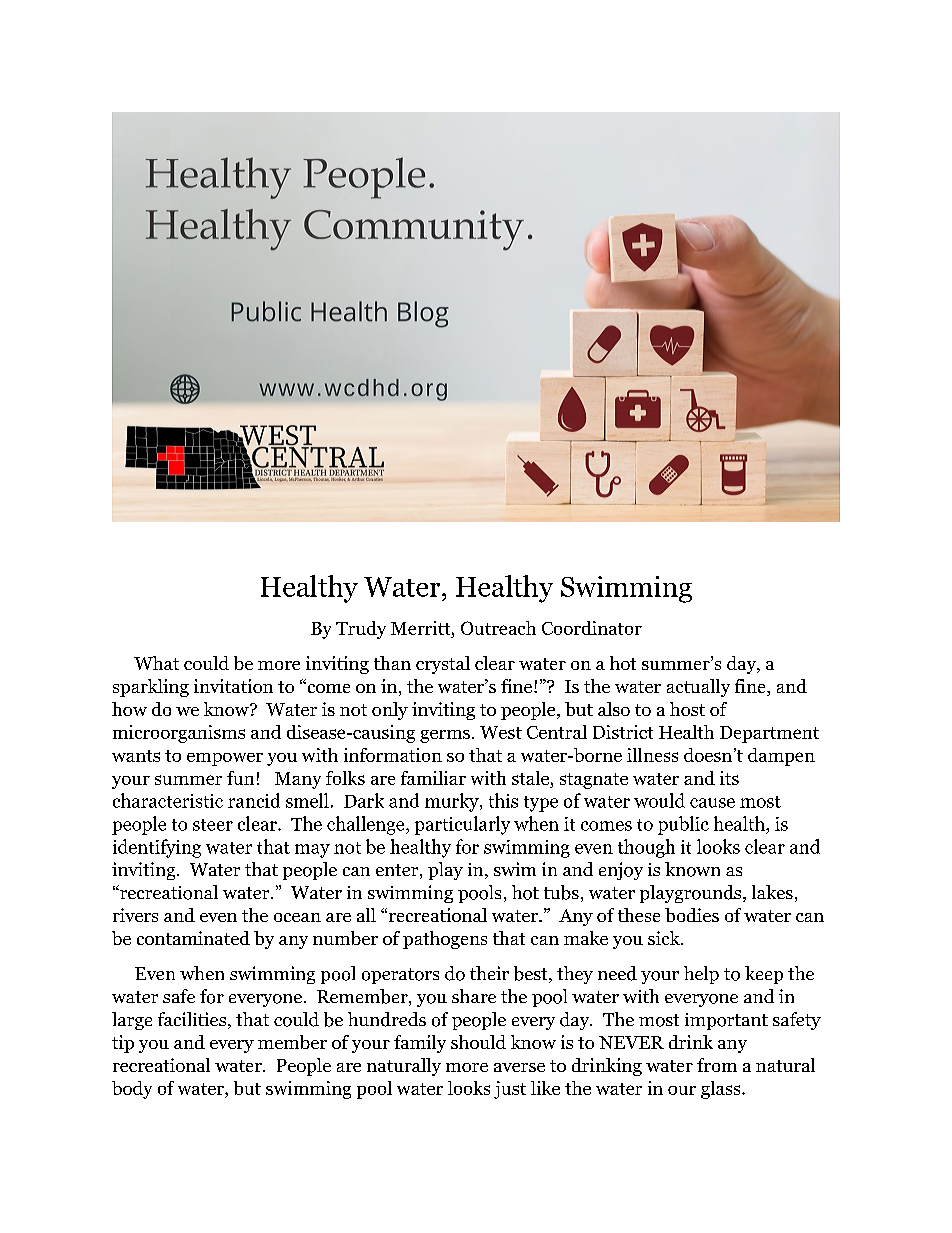 This document has height=1233, width=952. What do you see at coordinates (193, 938) in the document?
I see `contaminated` at bounding box center [193, 938].
